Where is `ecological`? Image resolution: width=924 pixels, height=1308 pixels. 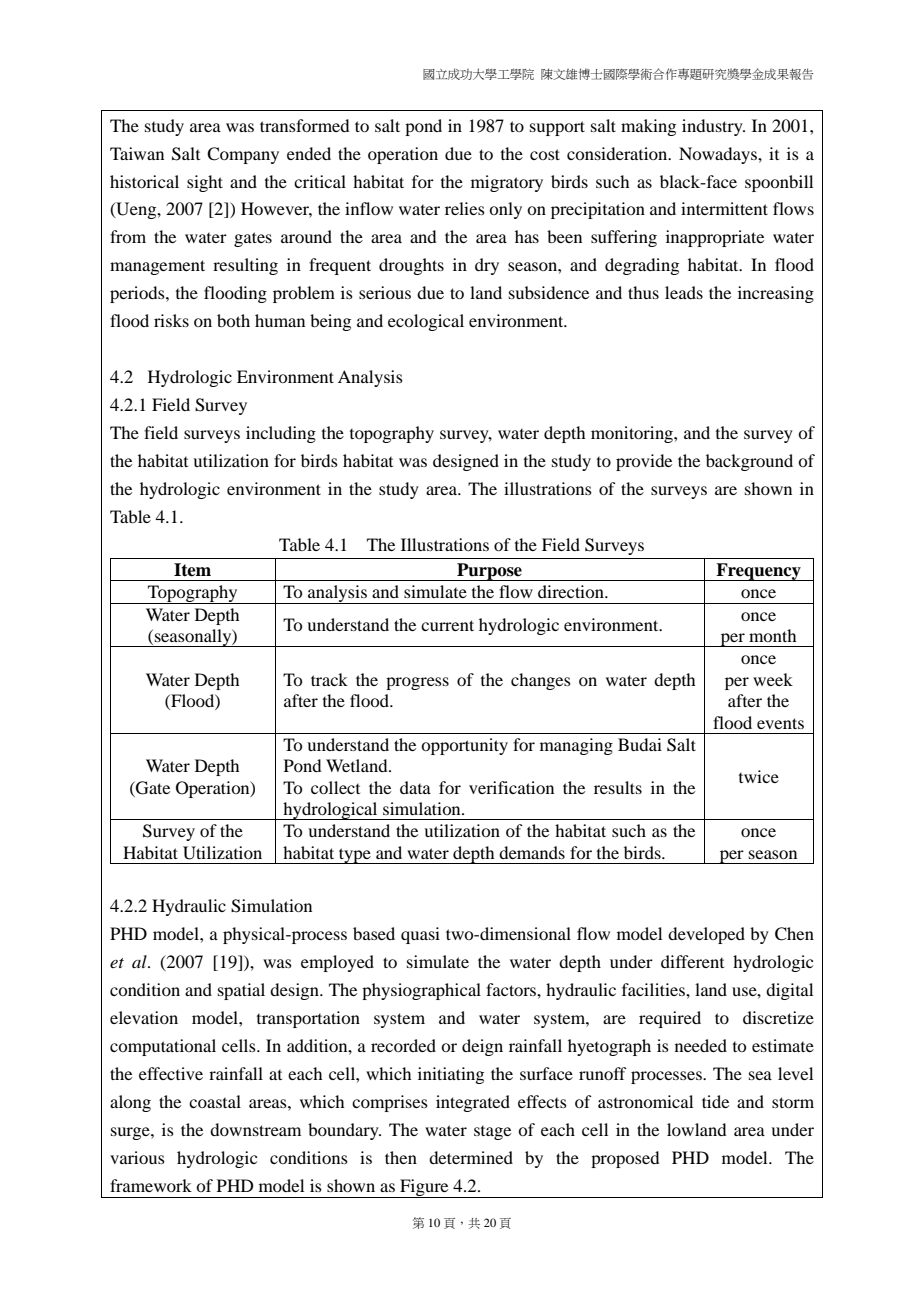
ecological is located at coordinates (426, 322).
